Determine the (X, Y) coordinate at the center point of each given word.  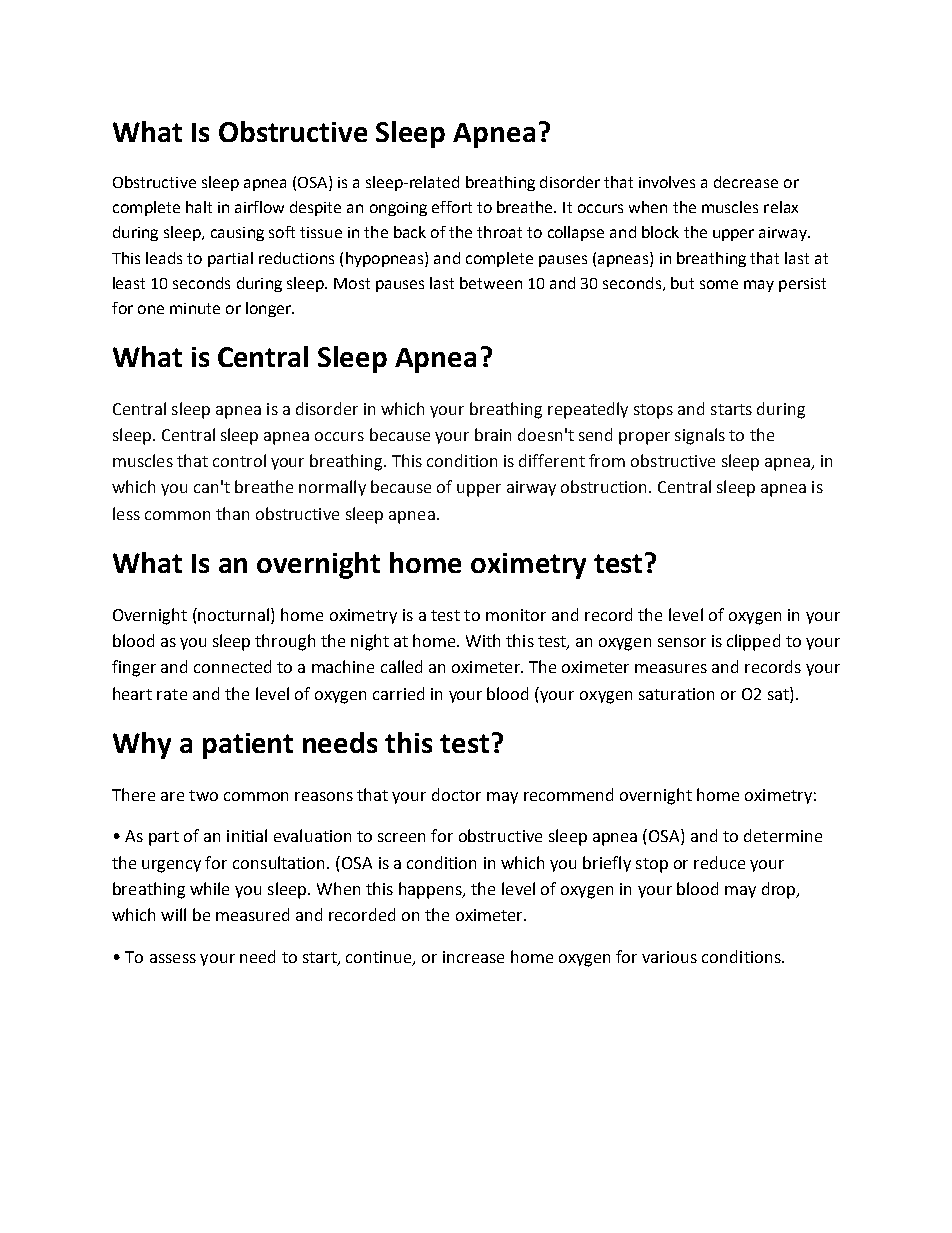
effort (452, 207)
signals (700, 436)
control (239, 460)
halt (199, 207)
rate (172, 694)
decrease (746, 182)
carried (398, 693)
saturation (676, 694)
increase (473, 957)
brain (493, 434)
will (173, 914)
